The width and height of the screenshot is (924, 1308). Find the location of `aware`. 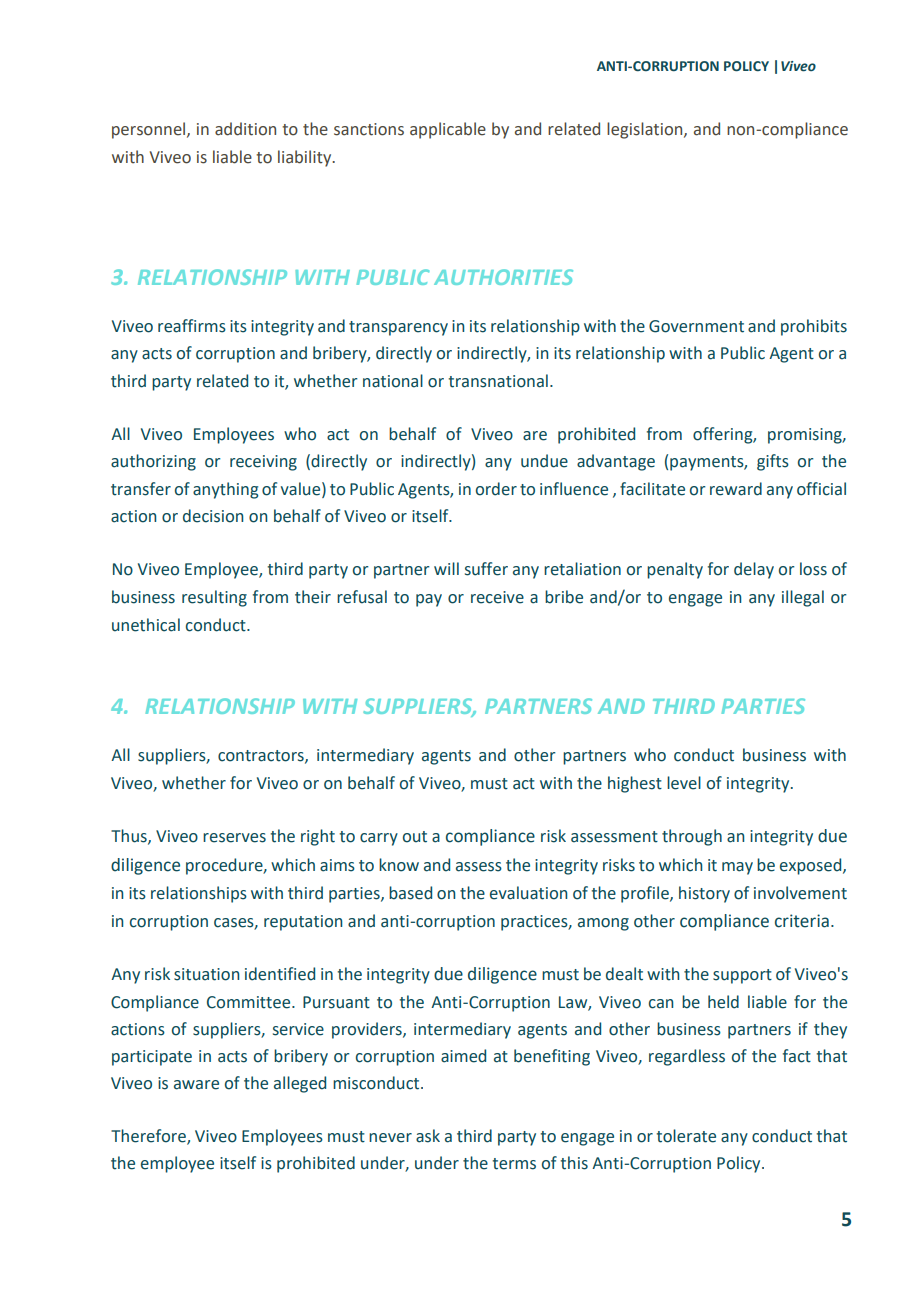

aware is located at coordinates (196, 1085).
